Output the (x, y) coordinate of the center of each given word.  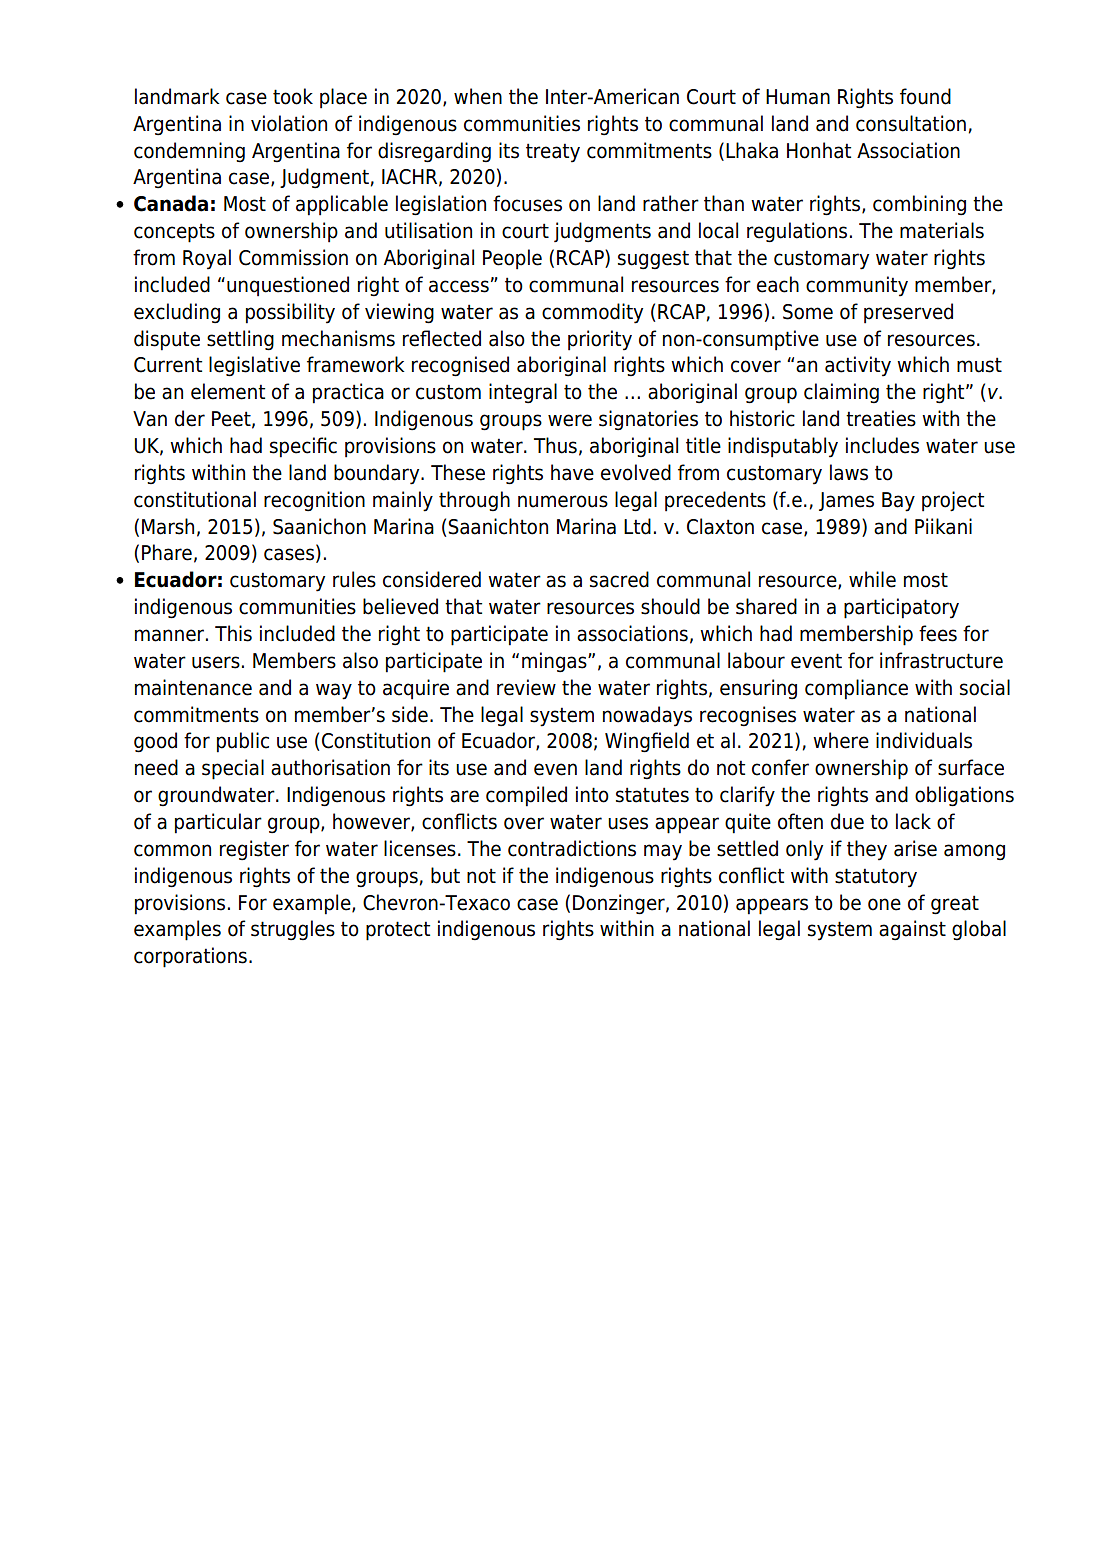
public (243, 742)
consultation (911, 123)
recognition (314, 501)
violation (289, 123)
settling (240, 340)
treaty (553, 153)
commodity (592, 313)
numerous (563, 501)
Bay (898, 502)
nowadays (647, 716)
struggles (293, 930)
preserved (908, 313)
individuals (924, 740)
